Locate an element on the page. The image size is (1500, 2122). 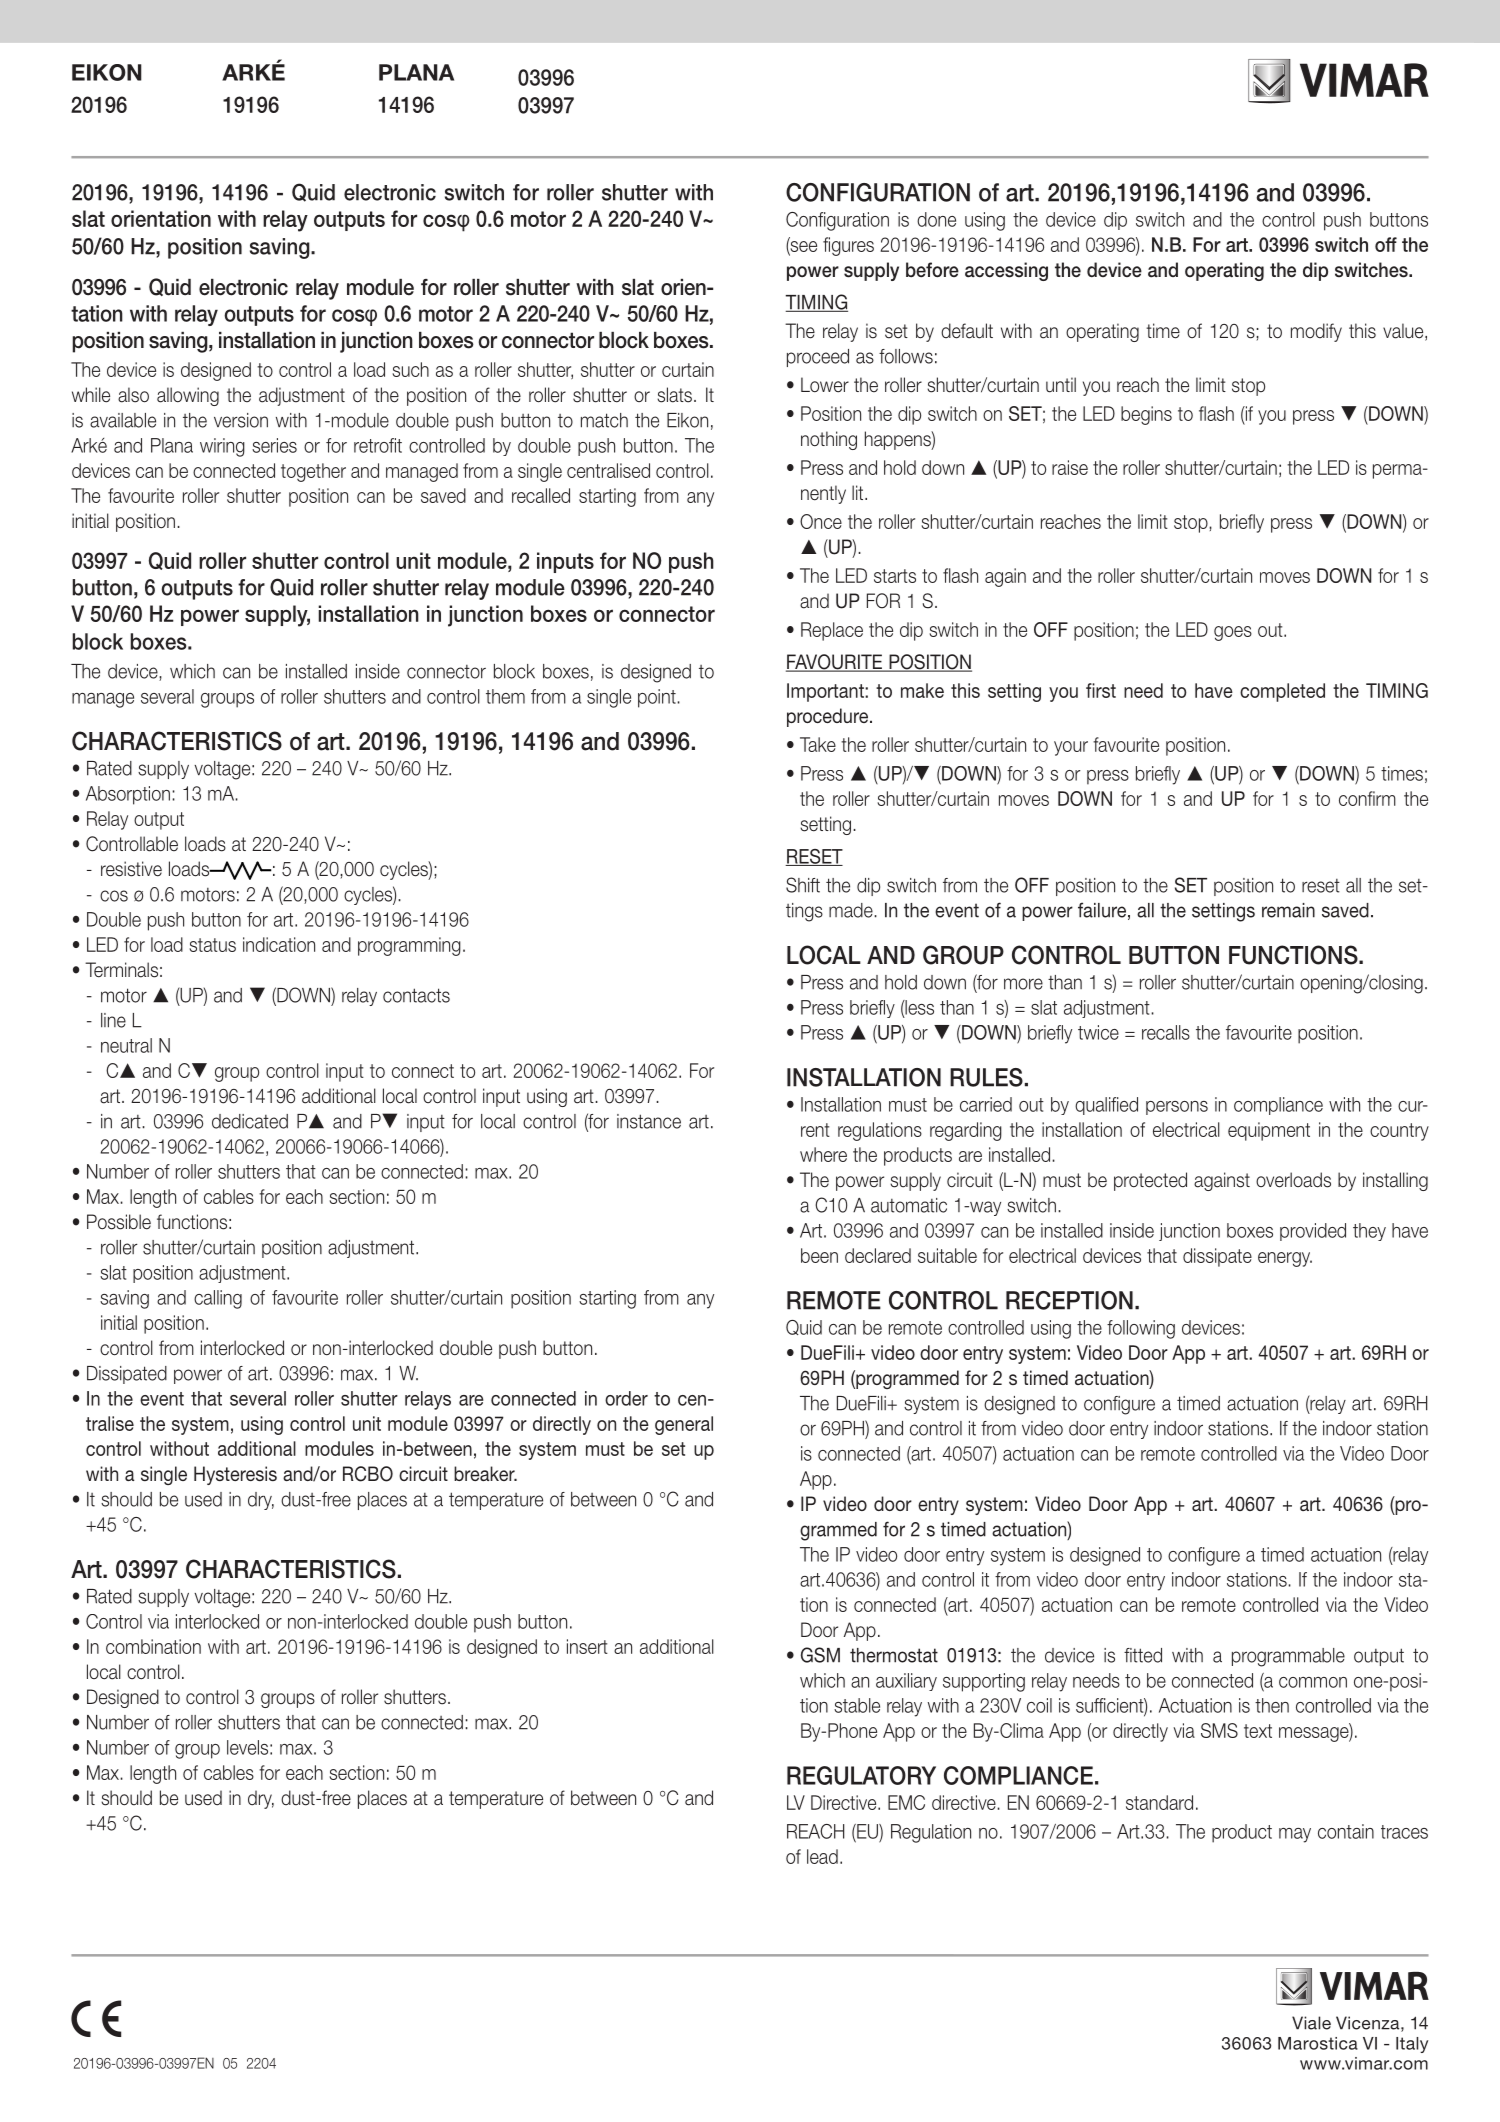
Italy is located at coordinates (1412, 2045).
